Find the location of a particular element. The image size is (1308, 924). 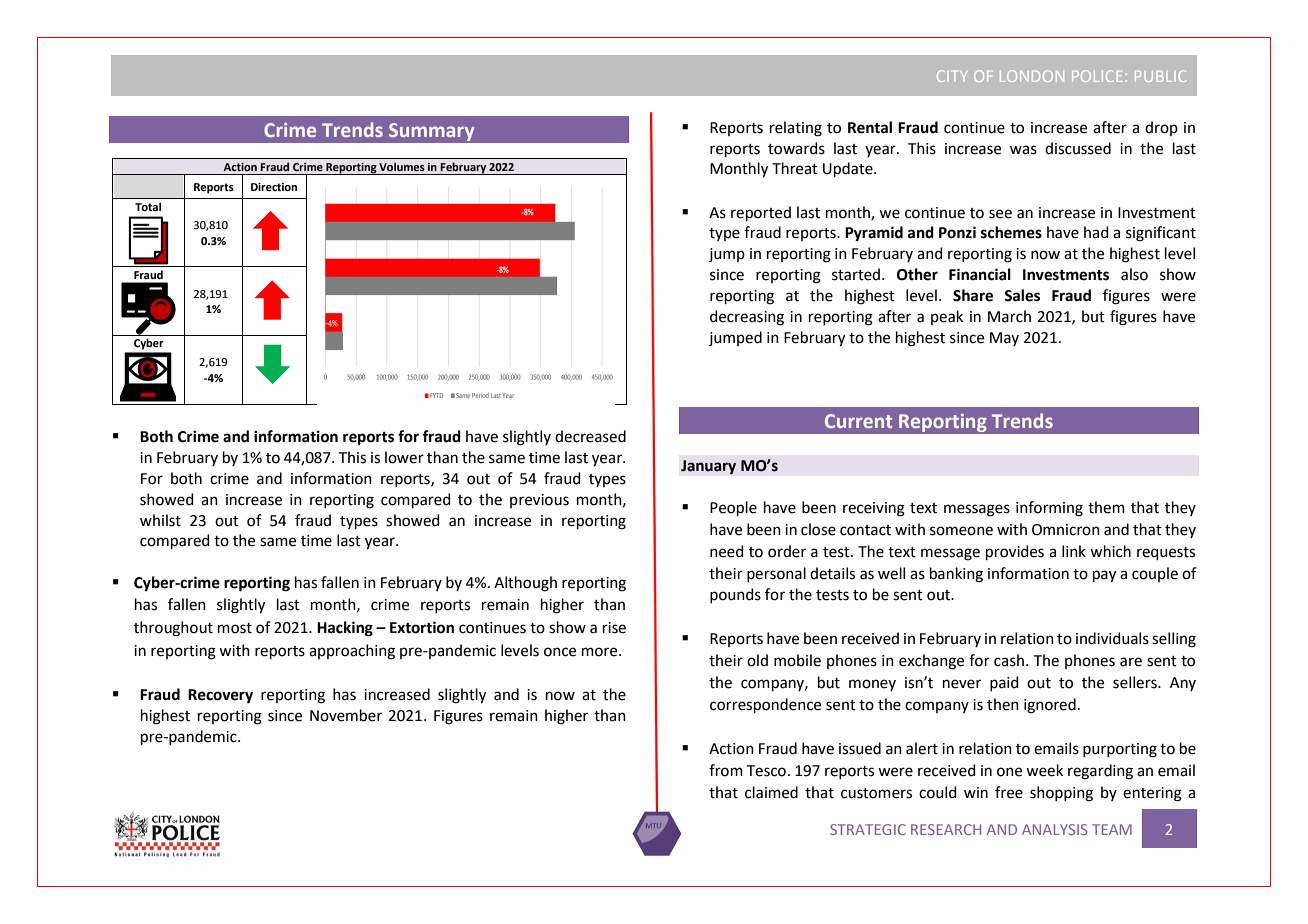

November is located at coordinates (346, 715).
